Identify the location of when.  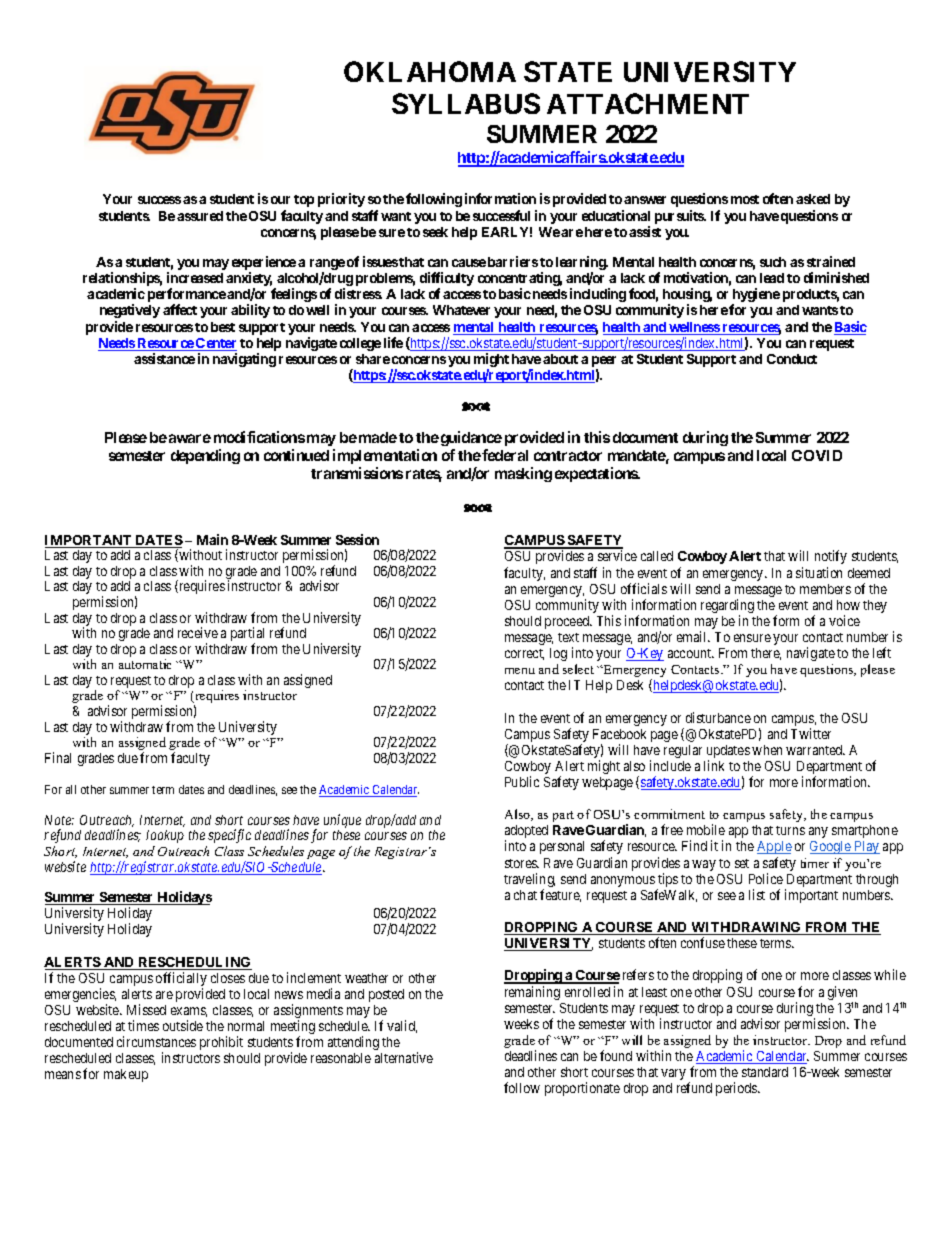
(767, 750).
